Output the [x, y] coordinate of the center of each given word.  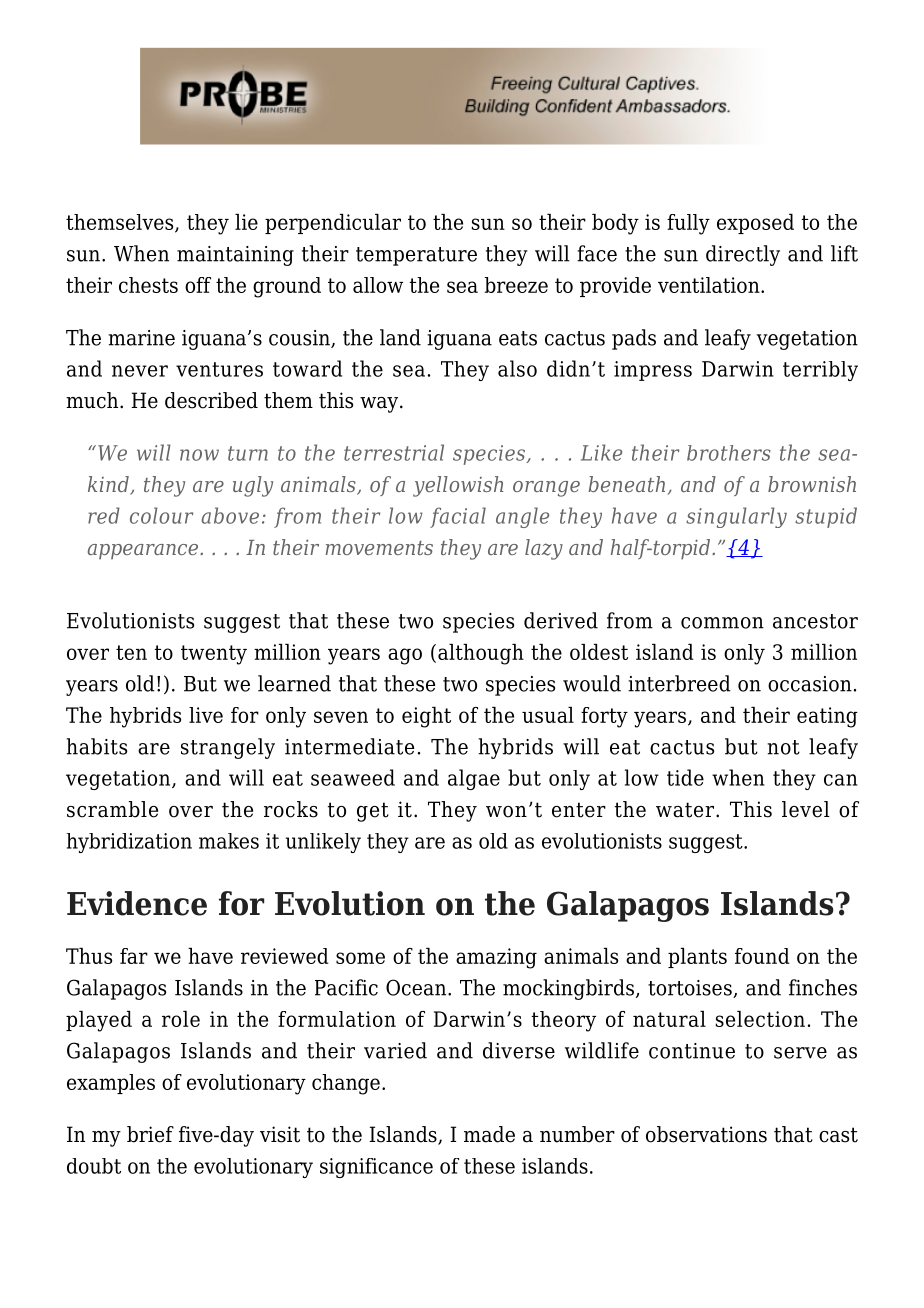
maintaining [235, 256]
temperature [416, 256]
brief [150, 1134]
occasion [810, 684]
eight [426, 717]
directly [743, 255]
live [206, 715]
